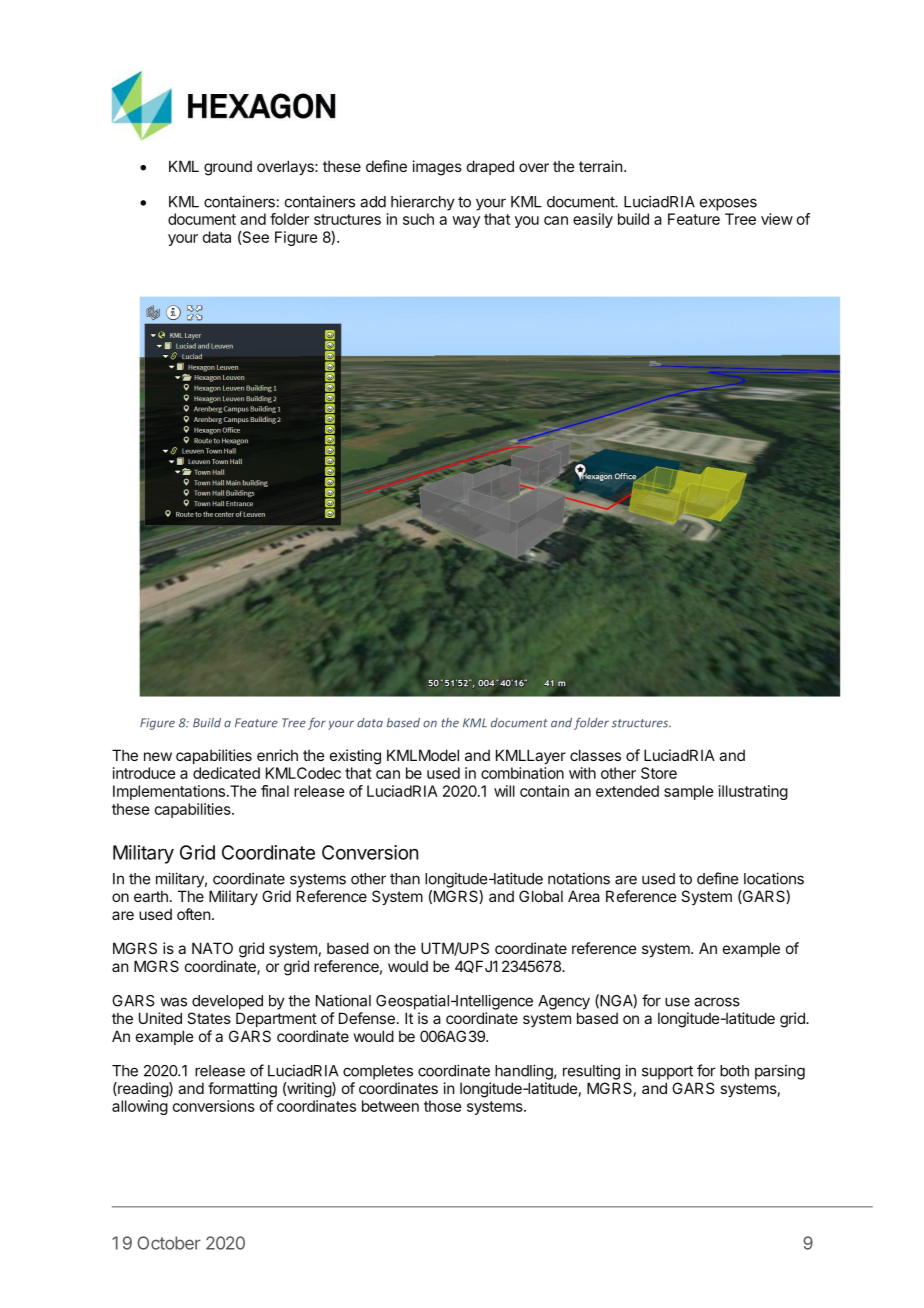 The height and width of the screenshot is (1308, 924). I want to click on exposes, so click(728, 204).
